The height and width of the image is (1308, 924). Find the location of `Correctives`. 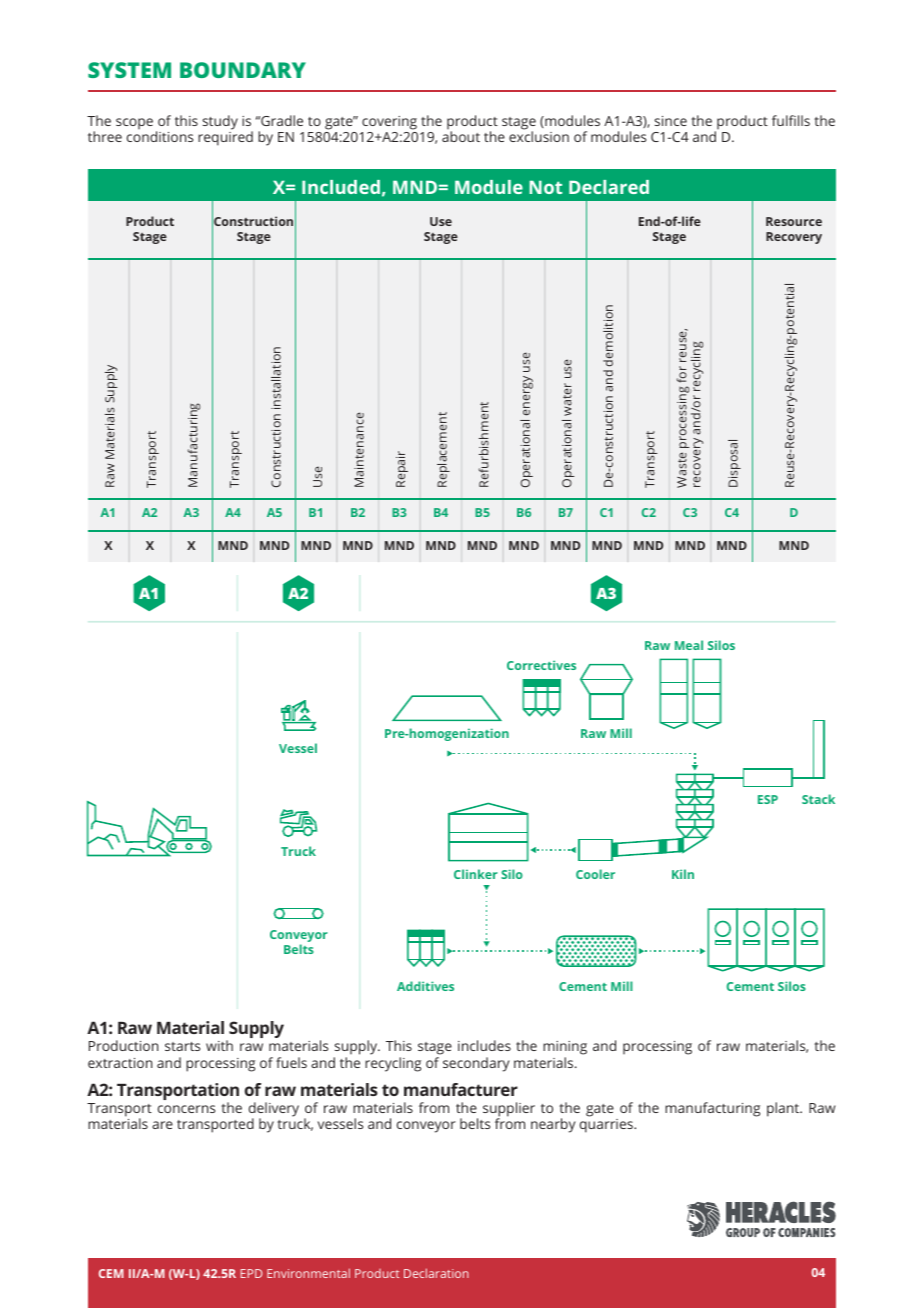

Correctives is located at coordinates (541, 665).
